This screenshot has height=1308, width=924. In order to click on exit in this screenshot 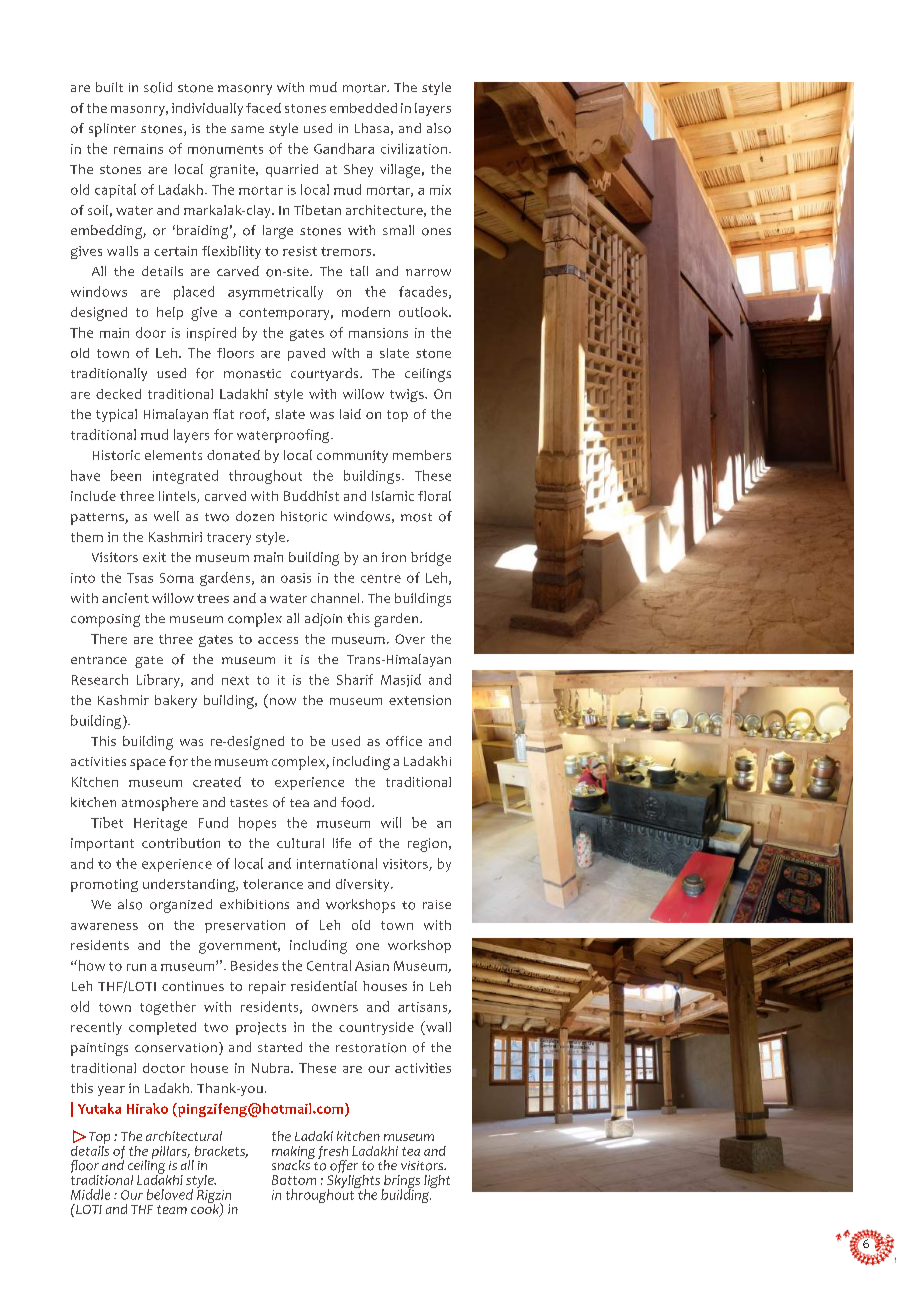, I will do `click(154, 557)`.
